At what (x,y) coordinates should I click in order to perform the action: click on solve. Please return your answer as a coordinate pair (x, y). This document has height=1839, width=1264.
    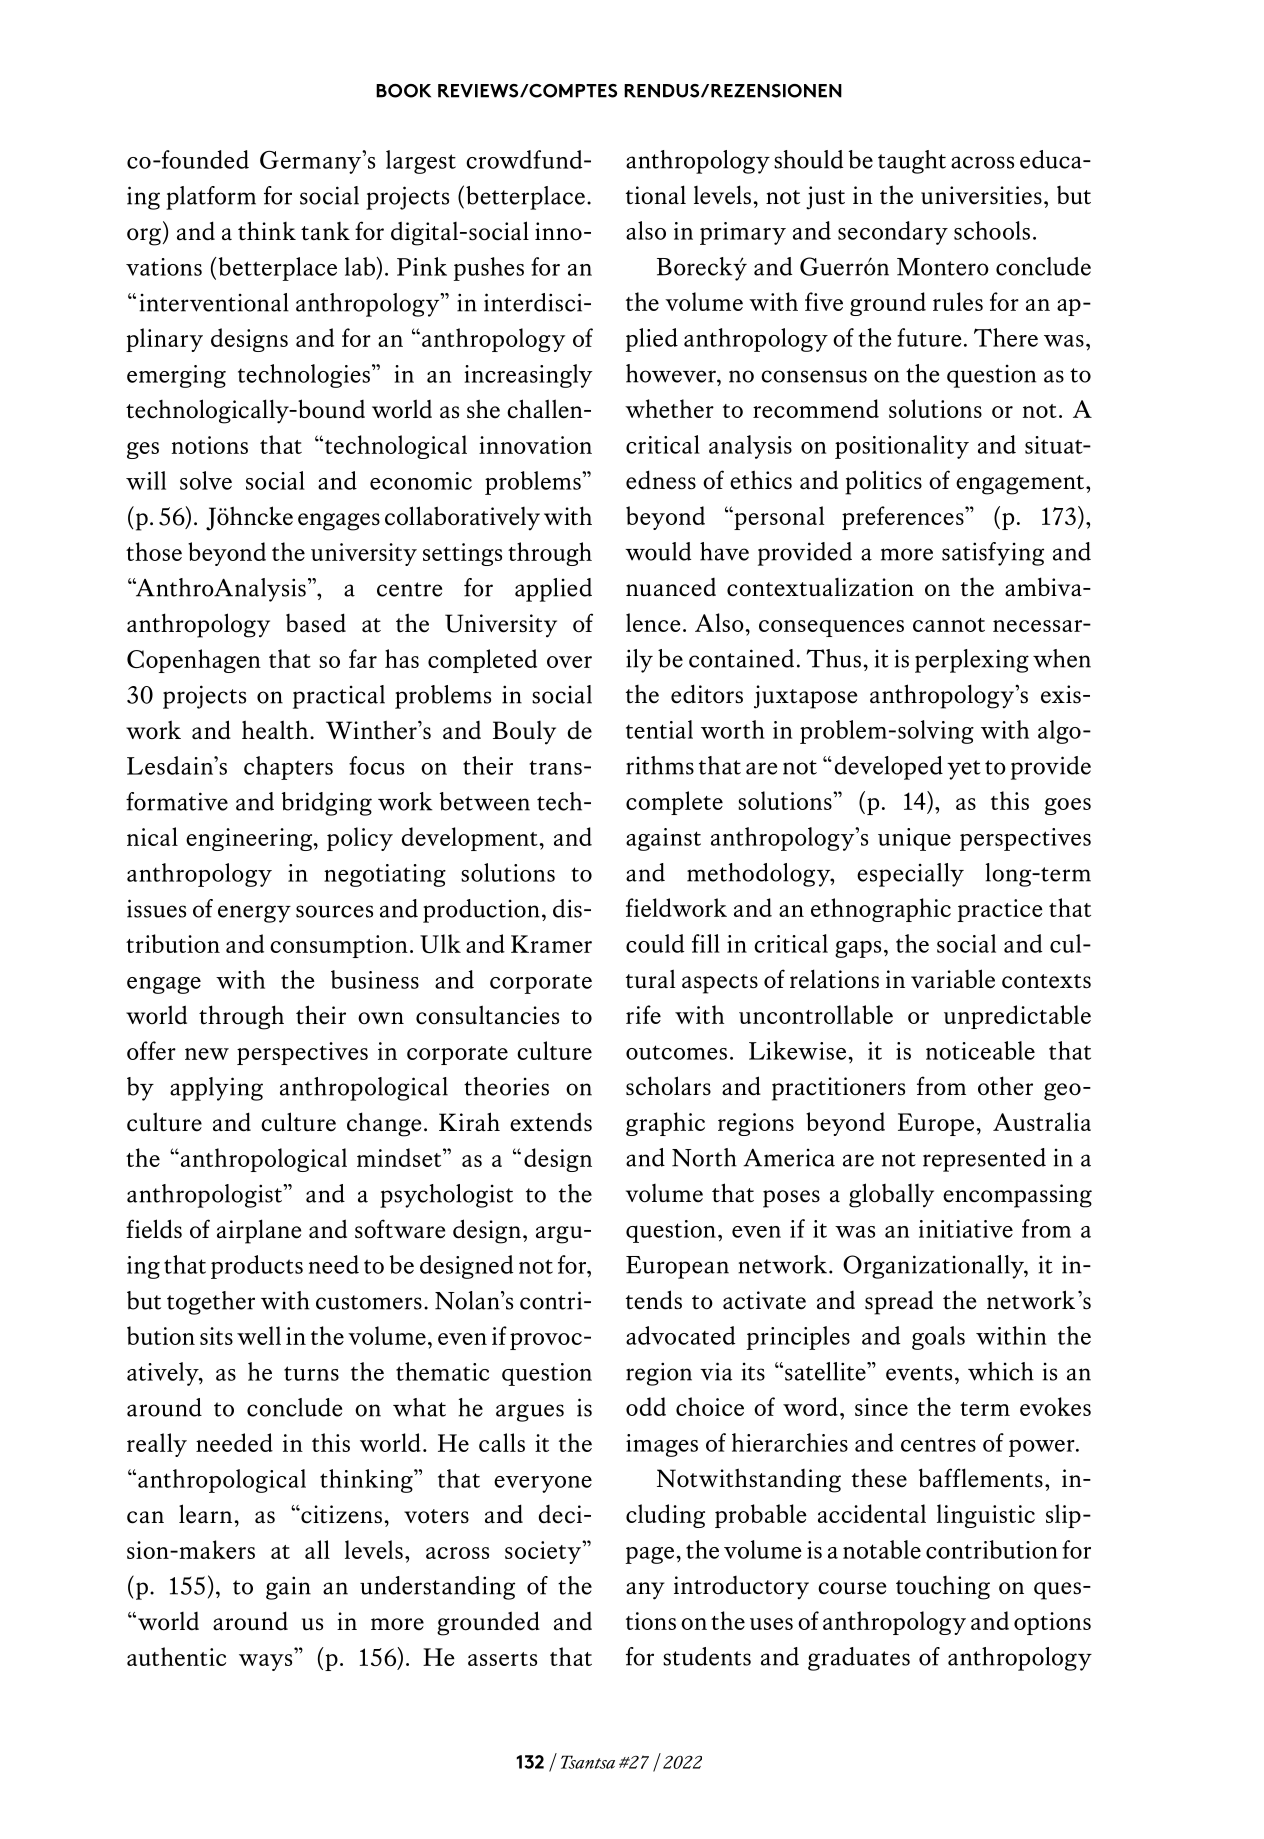
    Looking at the image, I should click on (206, 480).
